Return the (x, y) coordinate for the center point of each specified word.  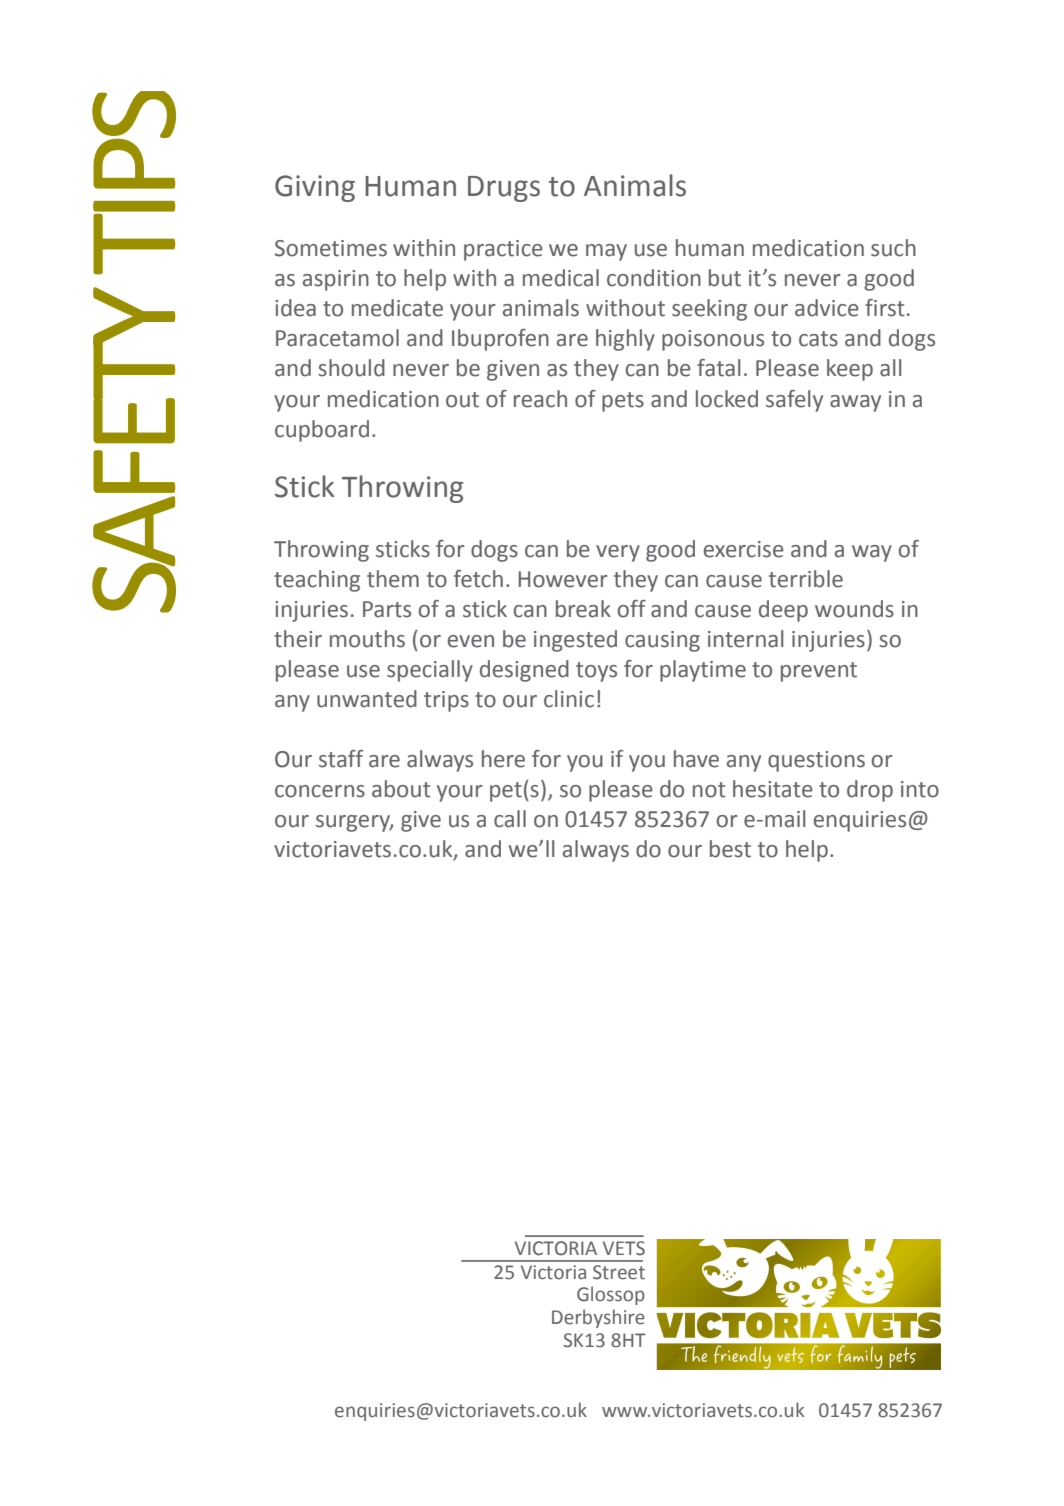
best (730, 849)
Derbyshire (598, 1318)
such (893, 248)
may (606, 252)
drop (870, 791)
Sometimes (331, 248)
